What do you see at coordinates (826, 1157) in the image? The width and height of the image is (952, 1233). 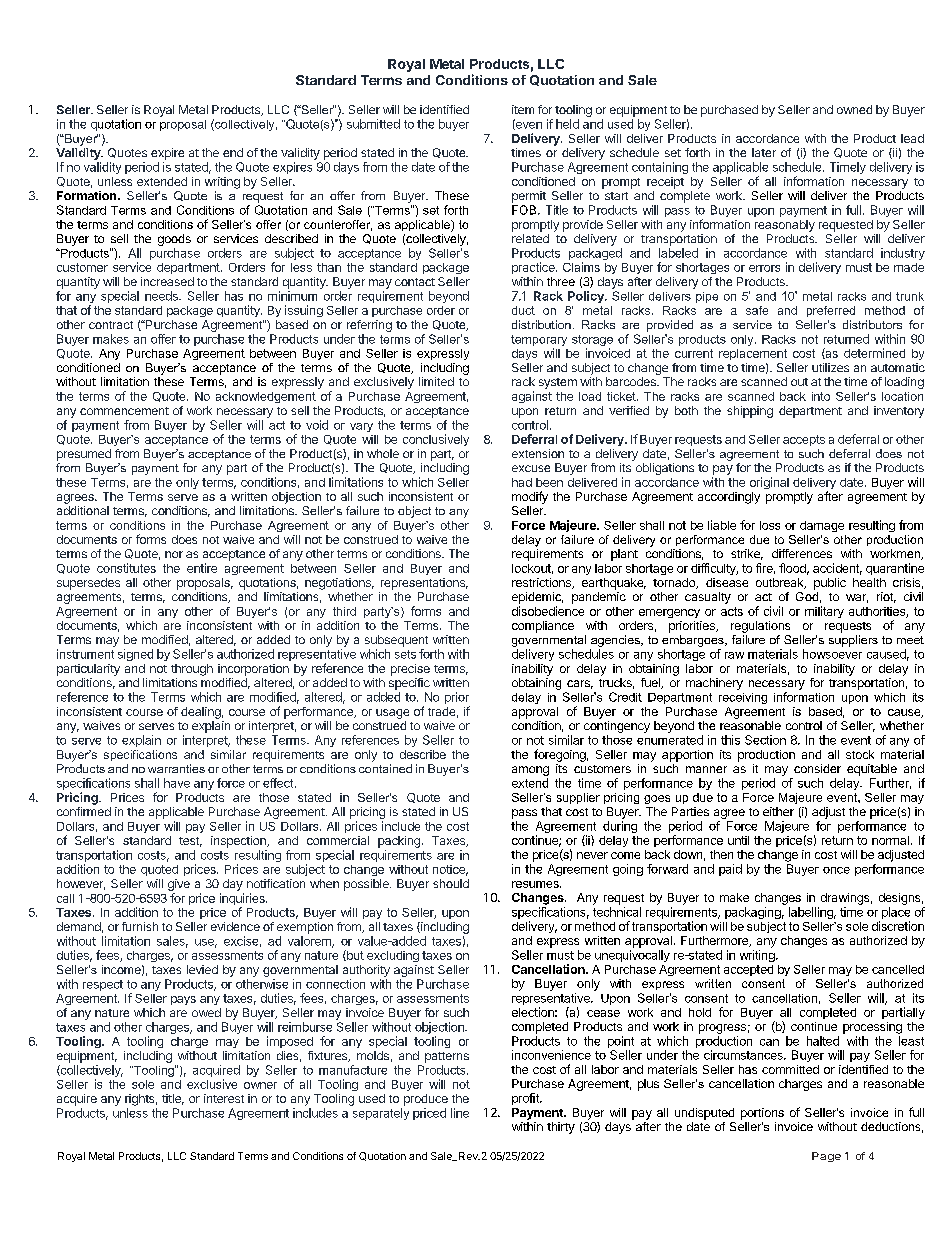 I see `Page` at bounding box center [826, 1157].
